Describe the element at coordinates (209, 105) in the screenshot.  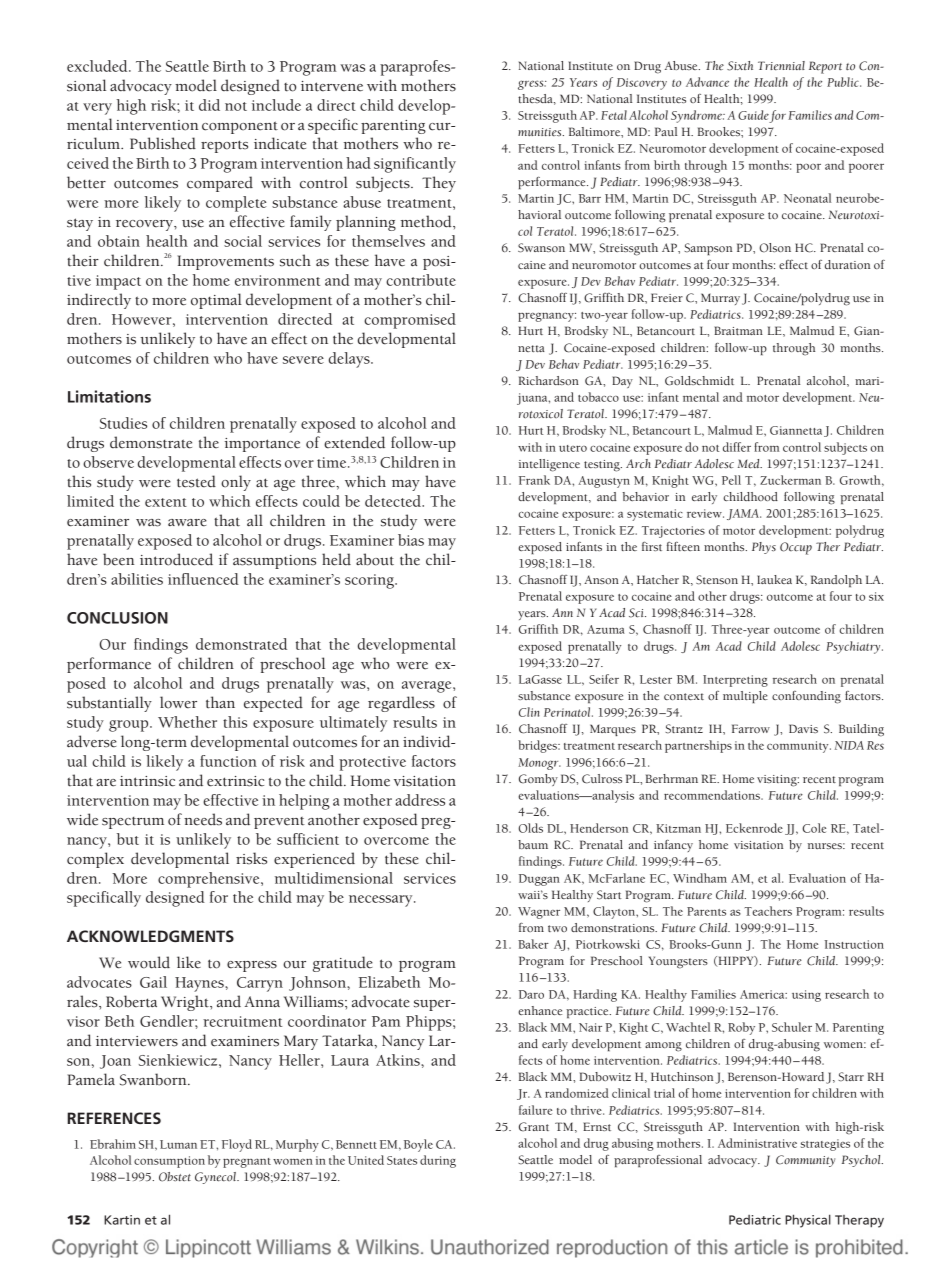
I see `did` at that location.
